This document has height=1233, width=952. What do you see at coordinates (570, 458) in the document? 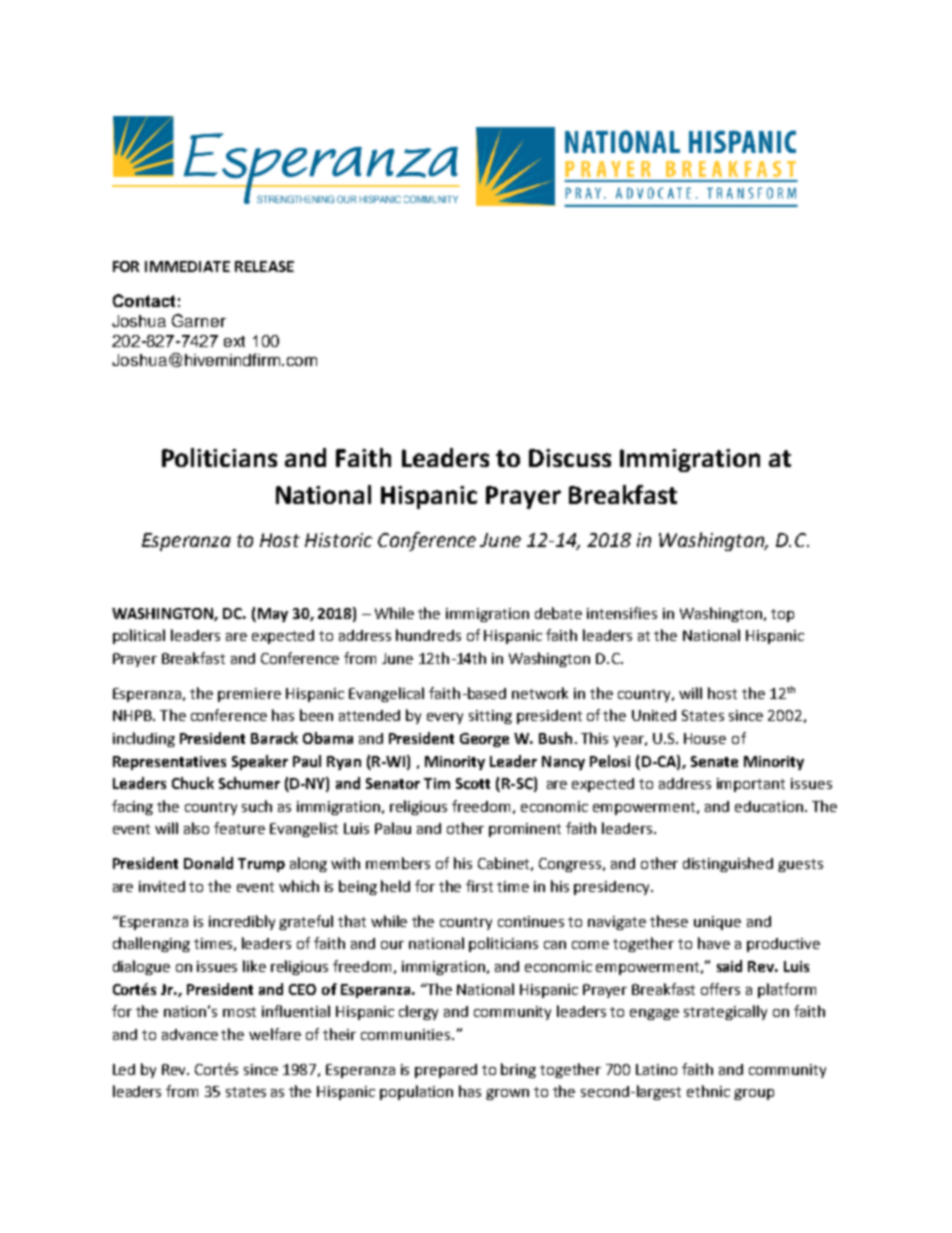
I see `Discuss` at bounding box center [570, 458].
